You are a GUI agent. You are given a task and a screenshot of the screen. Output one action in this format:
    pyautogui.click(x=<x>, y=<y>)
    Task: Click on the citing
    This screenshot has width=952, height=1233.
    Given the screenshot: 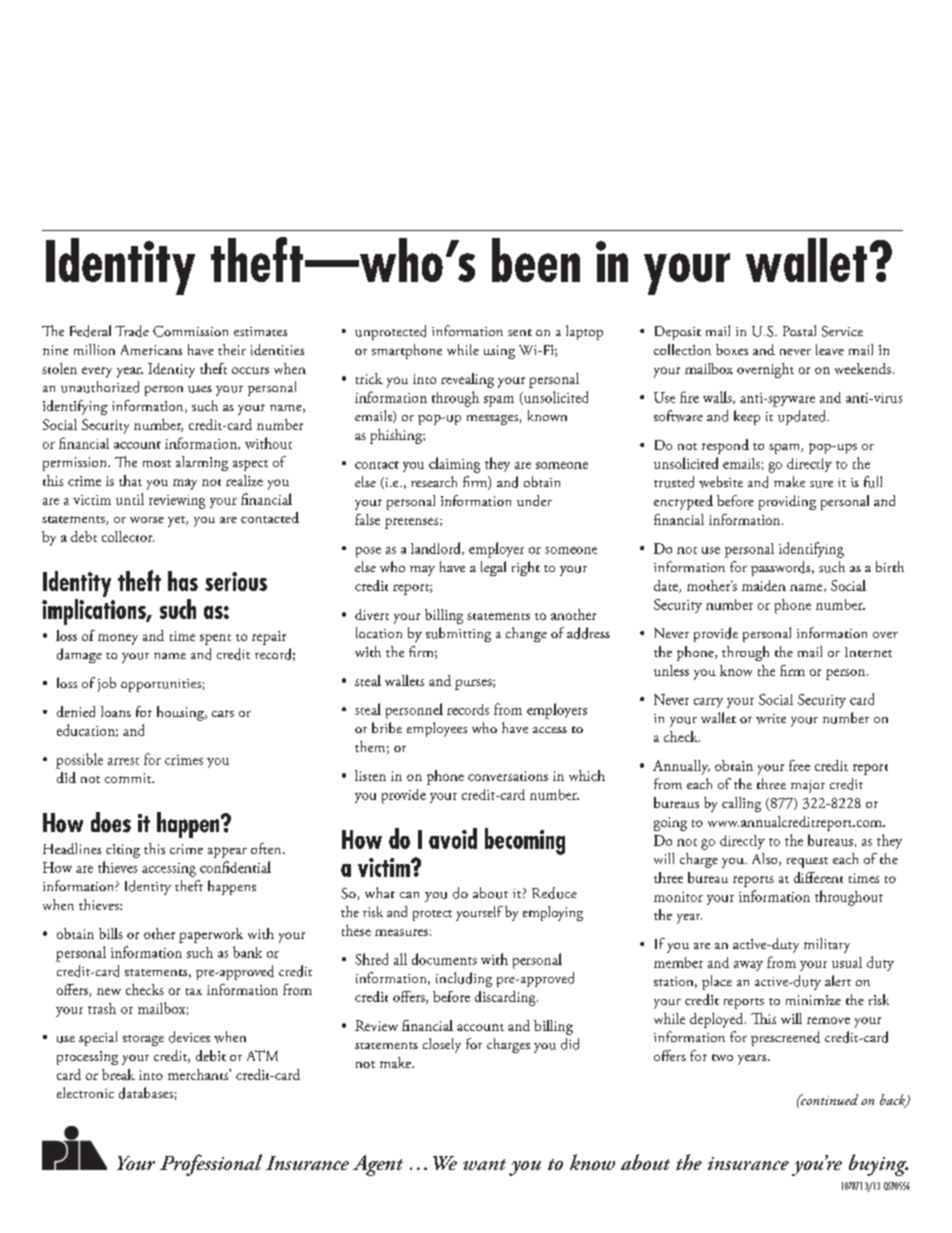 What is the action you would take?
    pyautogui.click(x=123, y=851)
